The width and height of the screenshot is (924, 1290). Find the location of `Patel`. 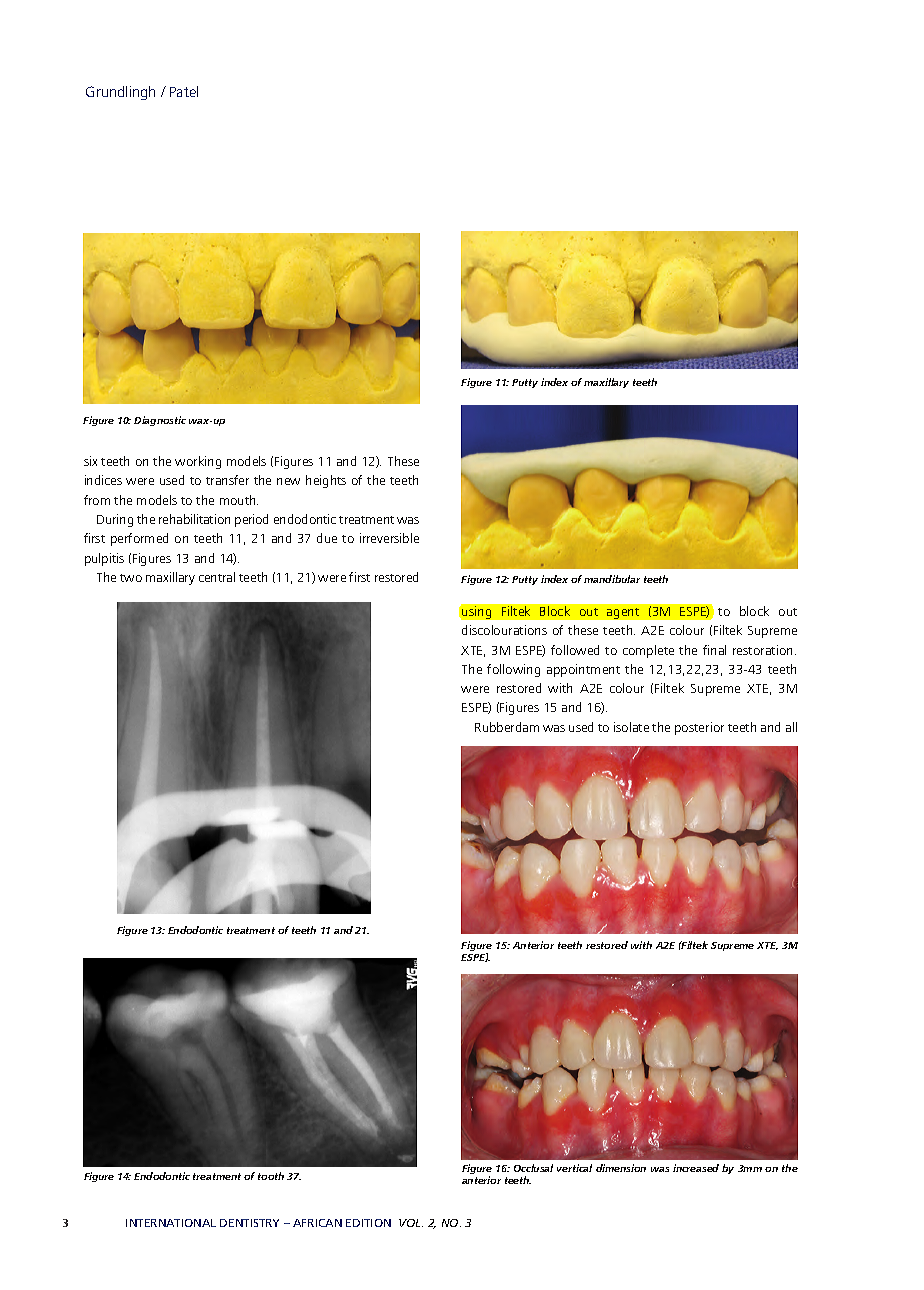

Patel is located at coordinates (184, 91).
